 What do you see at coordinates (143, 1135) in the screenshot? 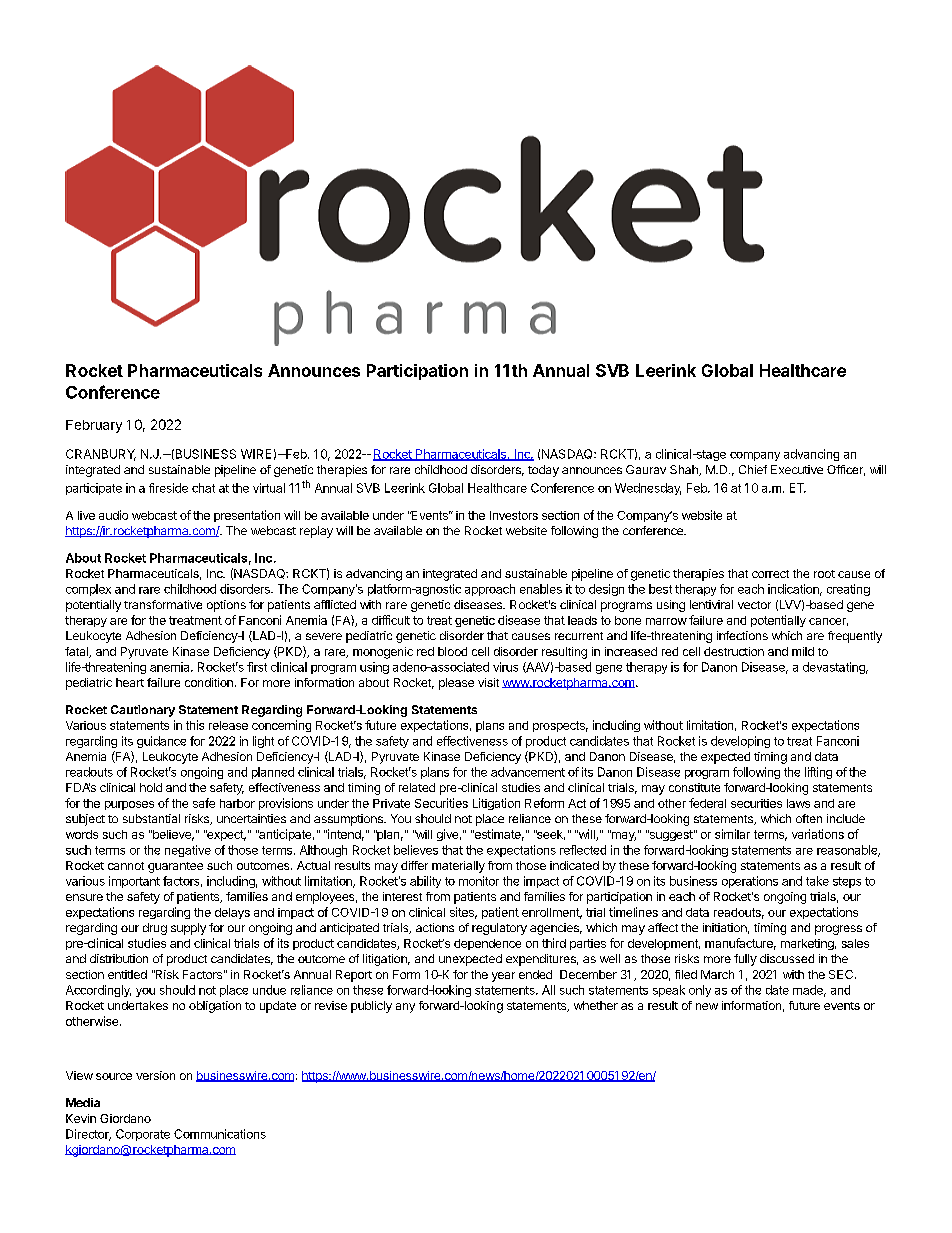
I see `Corporate` at bounding box center [143, 1135].
